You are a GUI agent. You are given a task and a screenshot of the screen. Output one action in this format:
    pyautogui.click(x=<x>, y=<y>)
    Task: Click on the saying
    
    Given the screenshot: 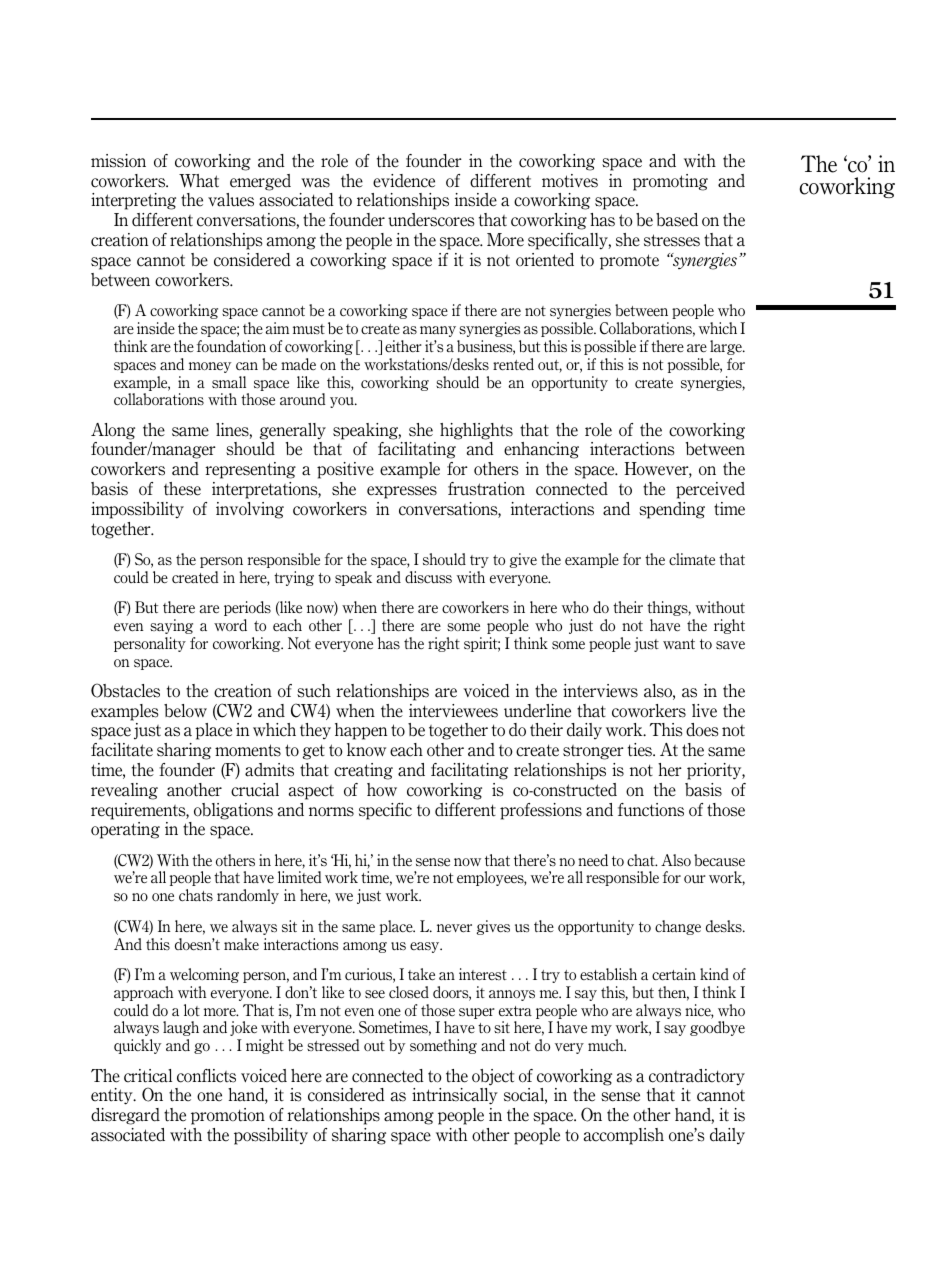 What is the action you would take?
    pyautogui.click(x=171, y=626)
